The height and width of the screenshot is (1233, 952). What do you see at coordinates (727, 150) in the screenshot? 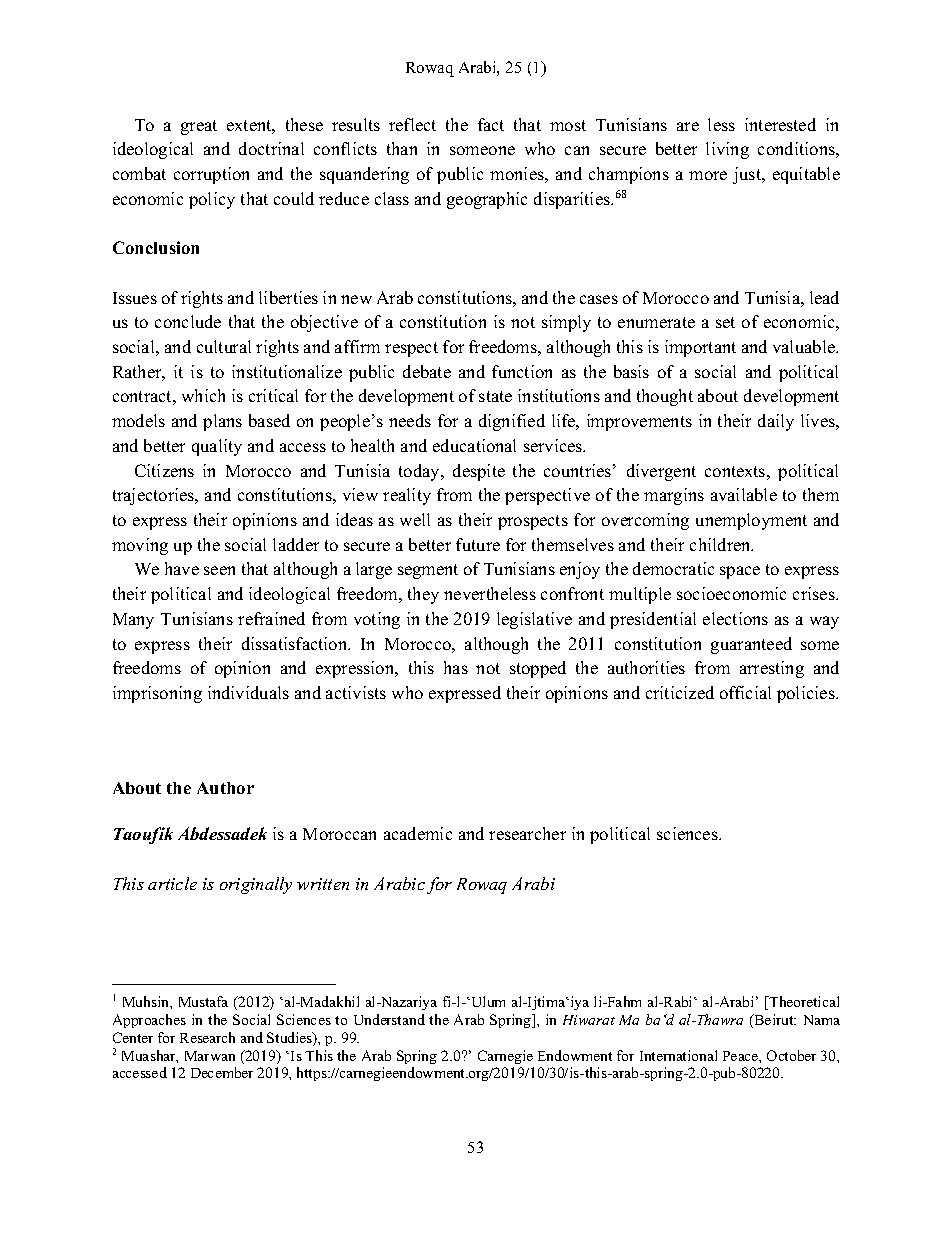
I see `living` at bounding box center [727, 150].
